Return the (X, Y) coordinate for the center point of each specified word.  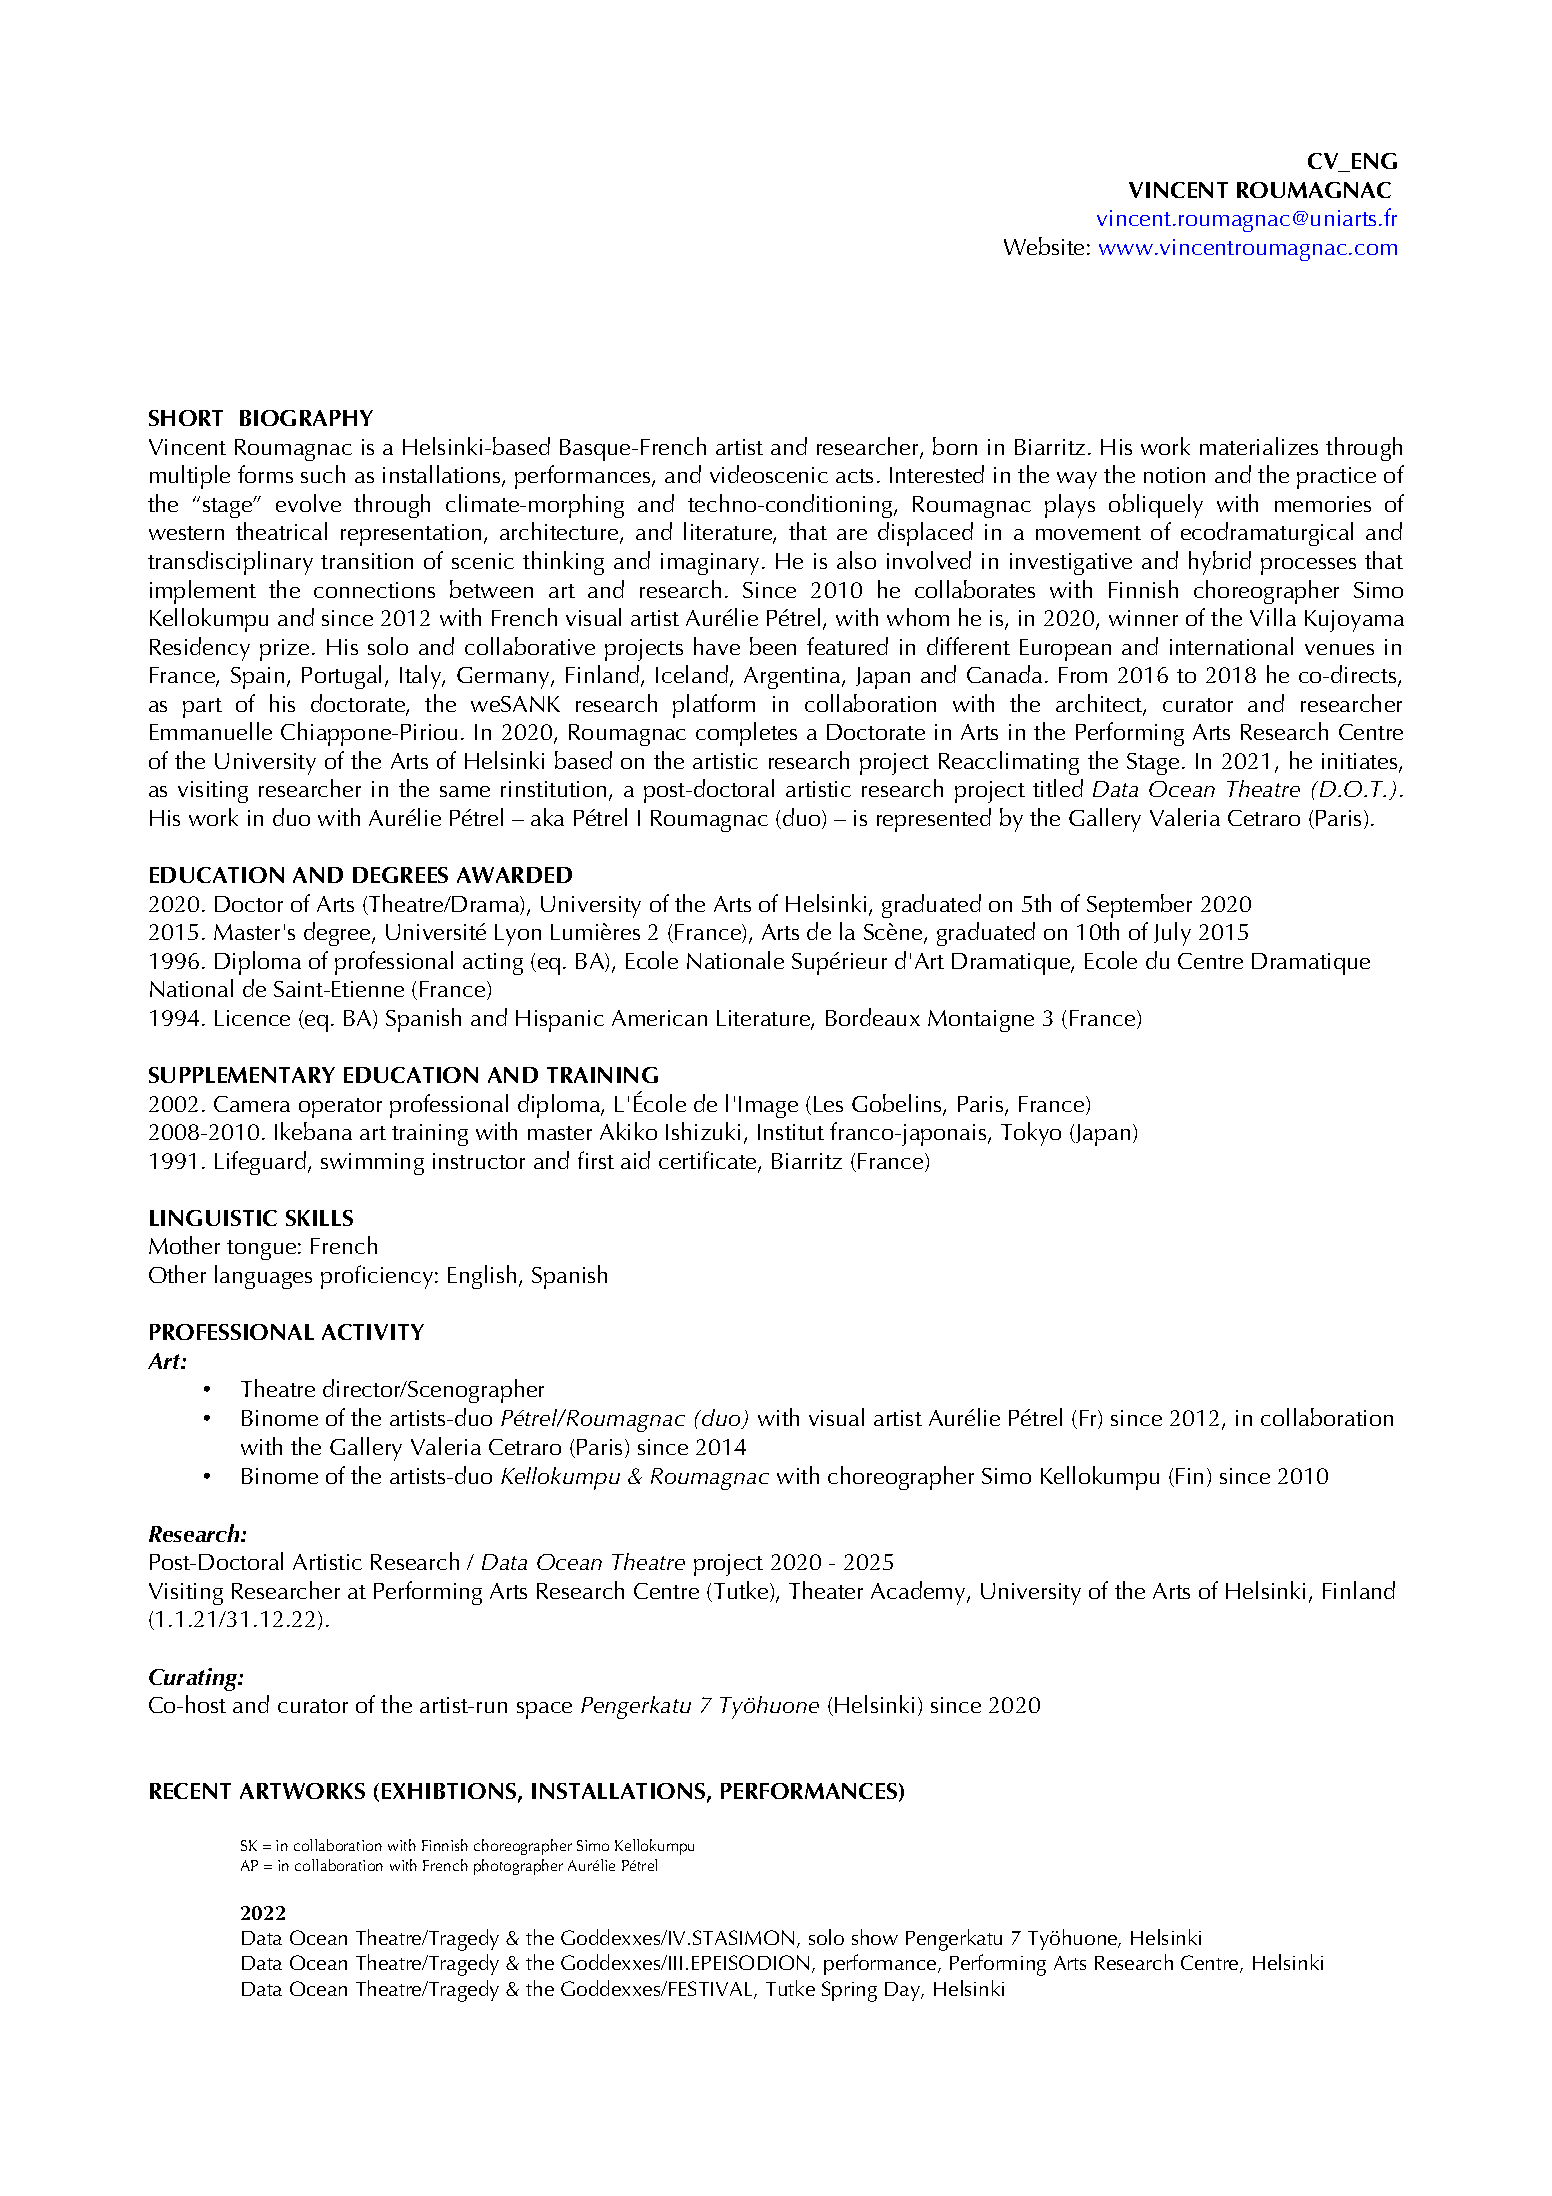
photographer (518, 1867)
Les (828, 1104)
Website (1044, 246)
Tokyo (1031, 1134)
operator (340, 1108)
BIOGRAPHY (306, 418)
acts (854, 476)
